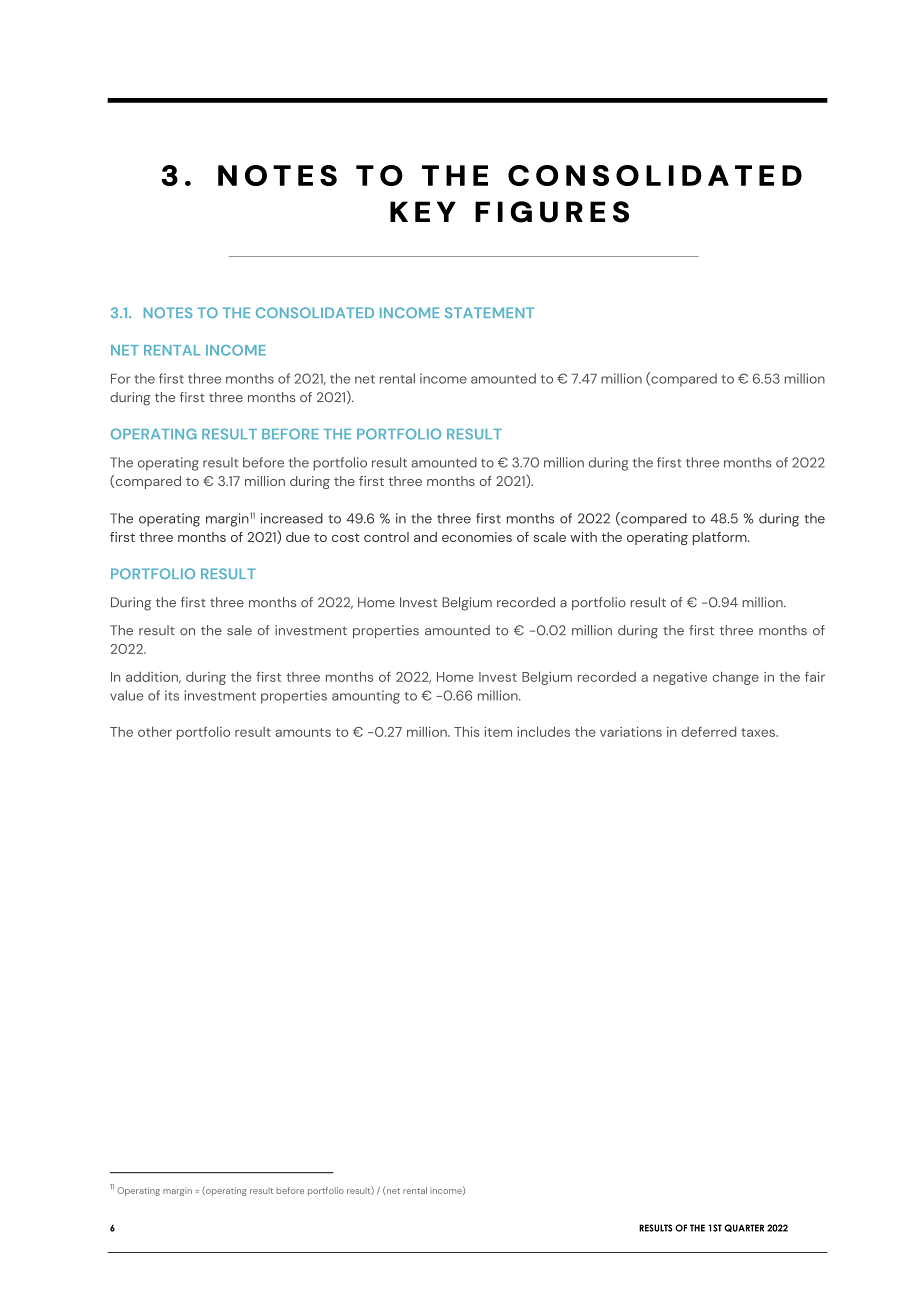 The width and height of the document is (924, 1308). I want to click on QUARTER, so click(744, 1228).
